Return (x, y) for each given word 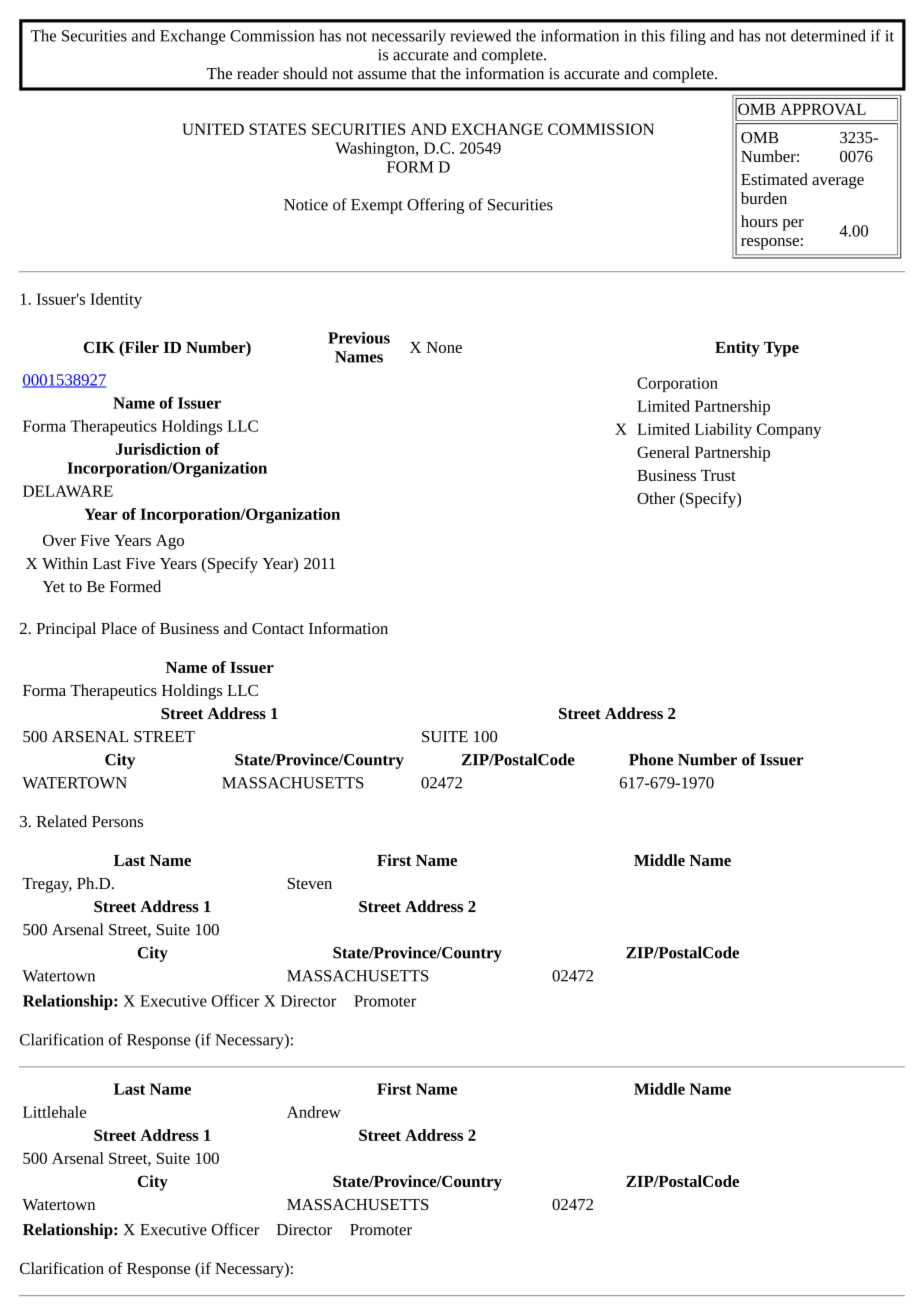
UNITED (213, 129)
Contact (278, 628)
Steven (310, 883)
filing (688, 37)
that (423, 73)
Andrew (314, 1112)
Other (656, 498)
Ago (170, 542)
